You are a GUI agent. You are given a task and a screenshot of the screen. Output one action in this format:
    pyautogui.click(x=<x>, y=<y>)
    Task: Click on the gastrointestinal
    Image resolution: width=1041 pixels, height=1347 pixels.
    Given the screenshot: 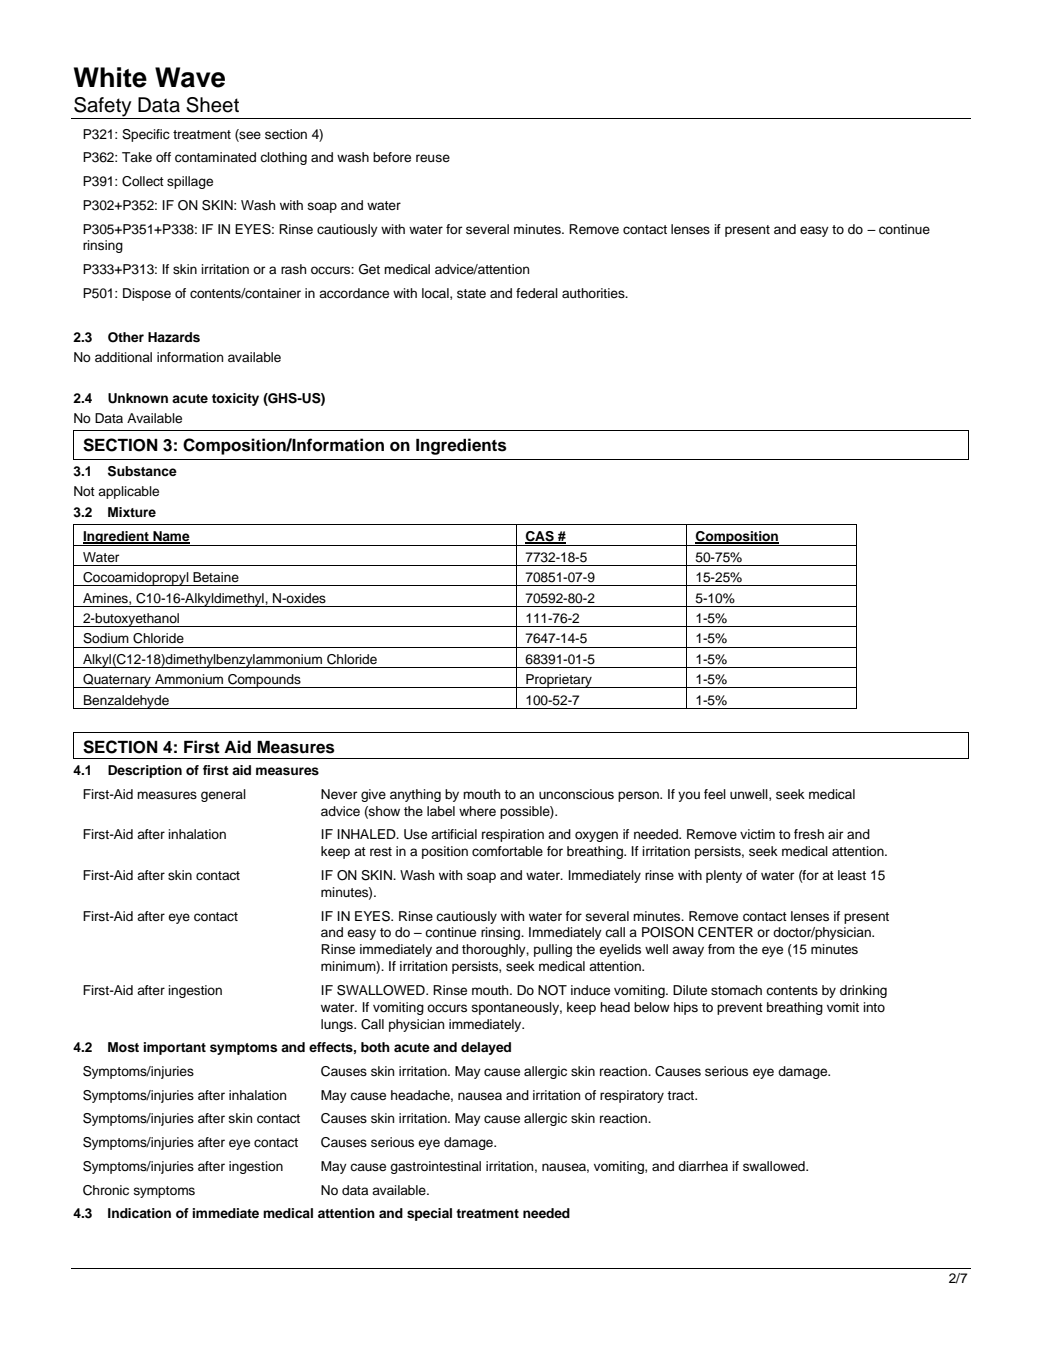 What is the action you would take?
    pyautogui.click(x=435, y=1167)
